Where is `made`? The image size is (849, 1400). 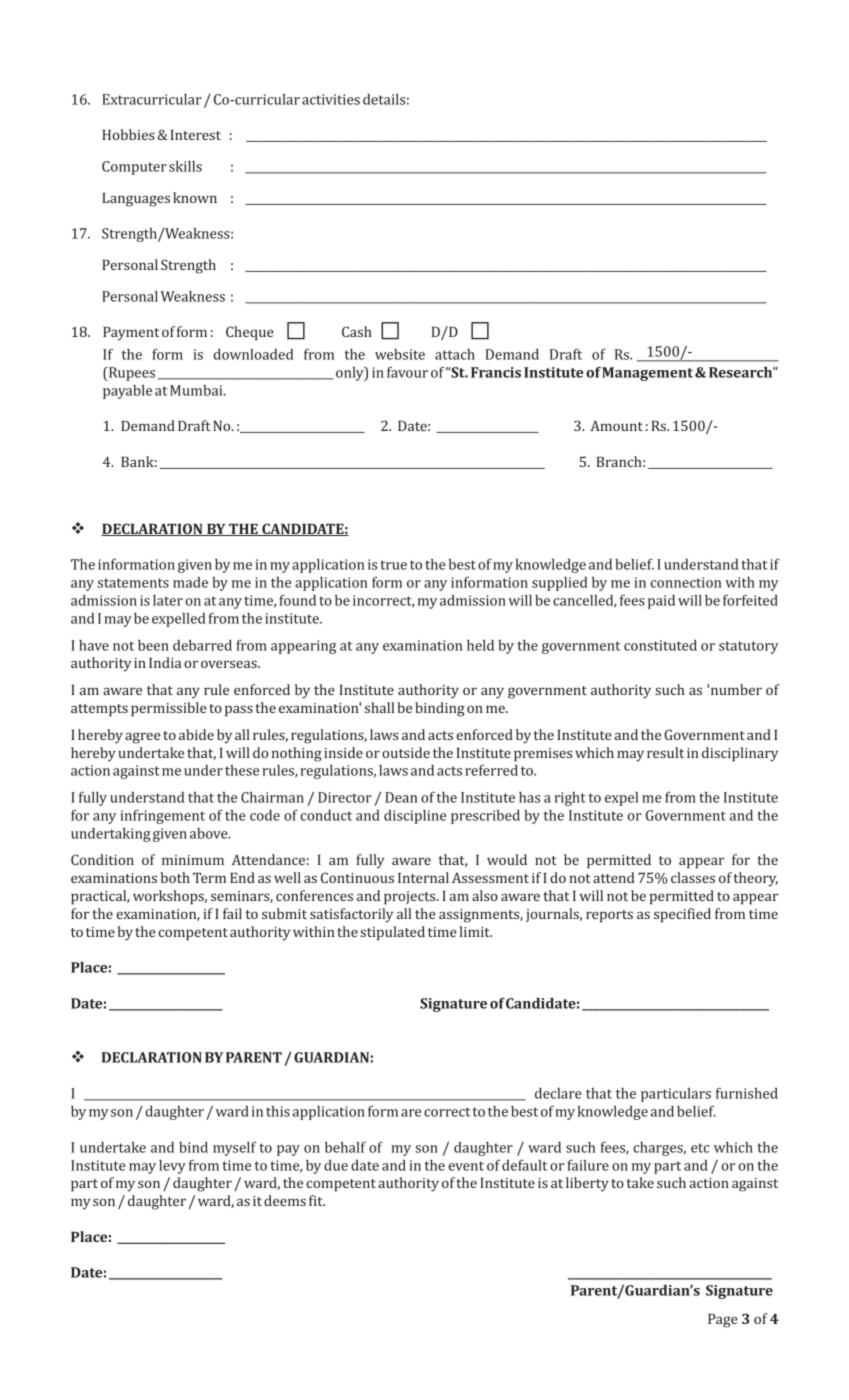 made is located at coordinates (190, 582).
